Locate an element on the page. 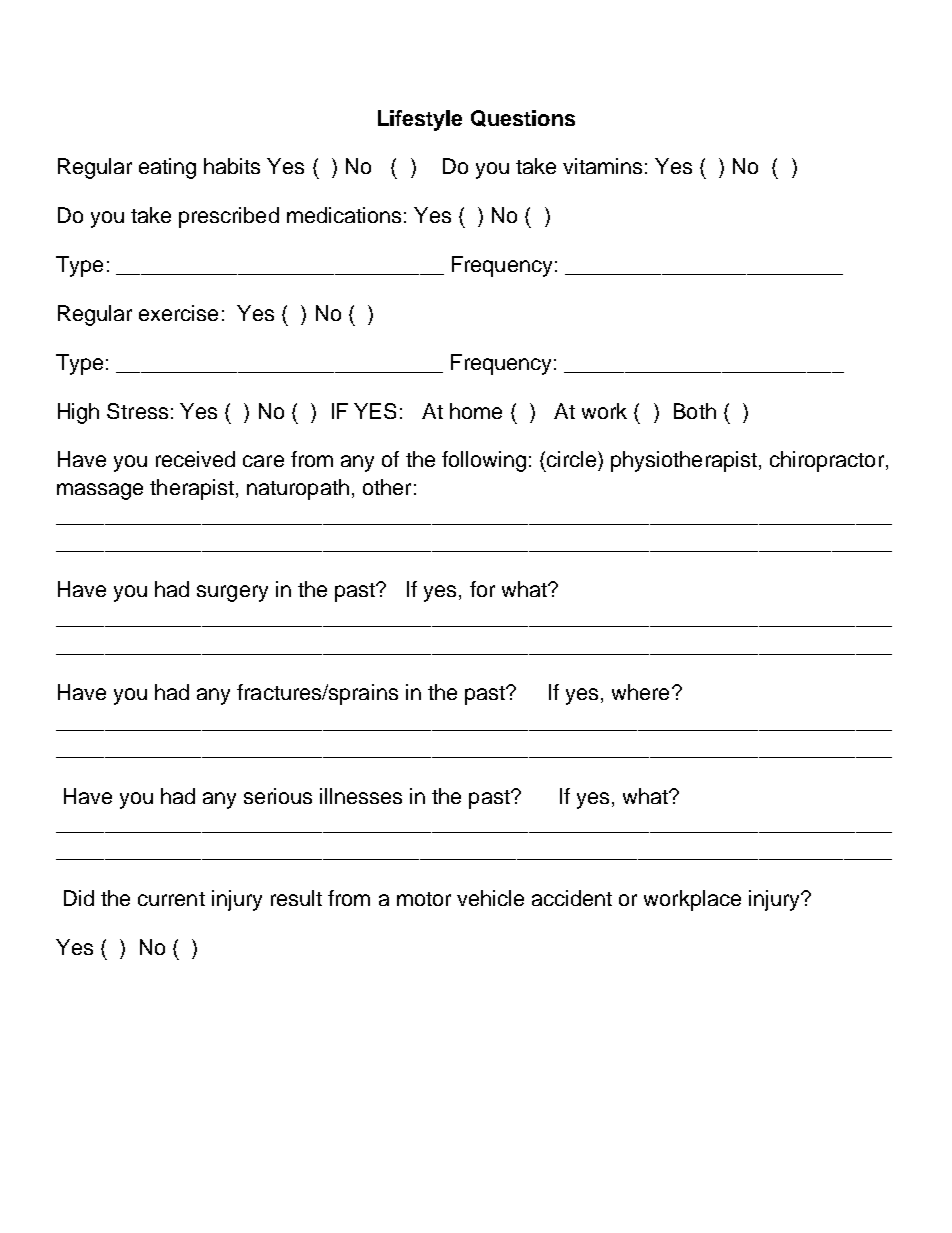  vitamins is located at coordinates (602, 166).
